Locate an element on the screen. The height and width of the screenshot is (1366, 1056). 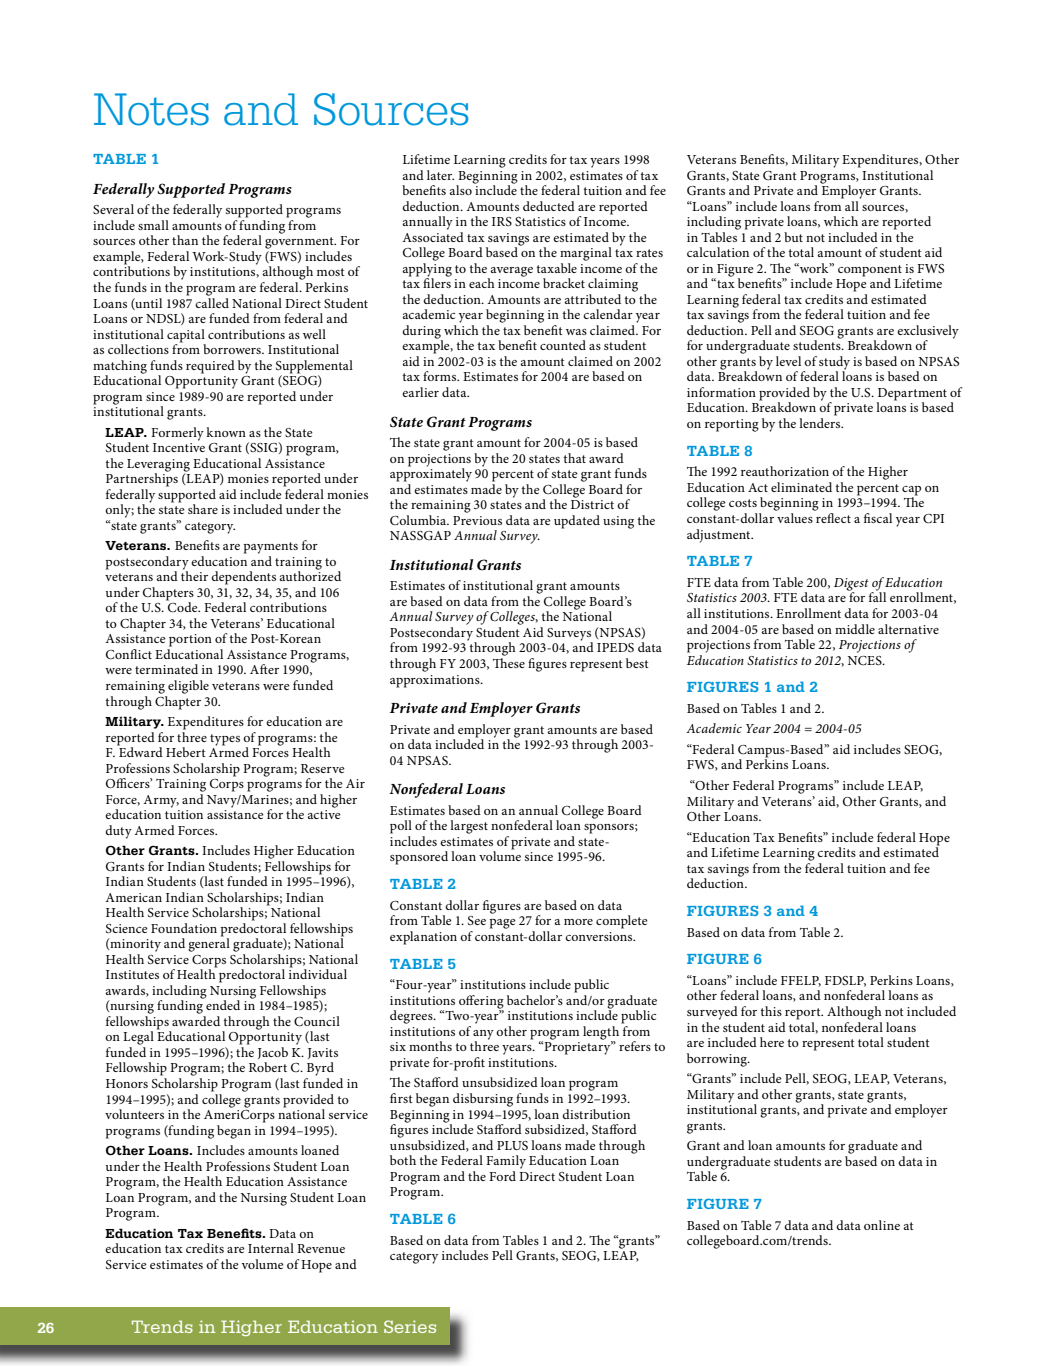
share is located at coordinates (203, 509).
